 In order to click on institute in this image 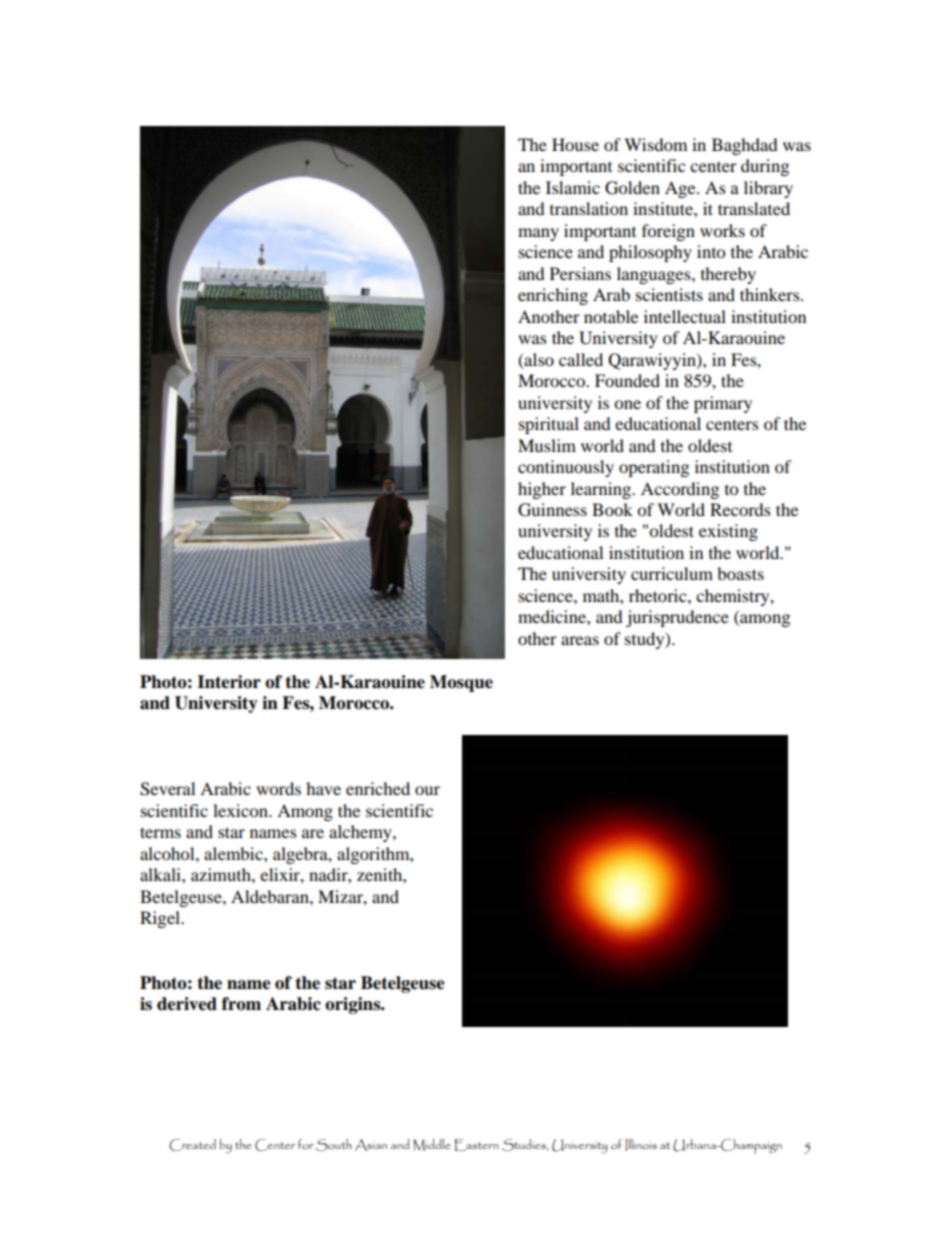, I will do `click(664, 208)`.
